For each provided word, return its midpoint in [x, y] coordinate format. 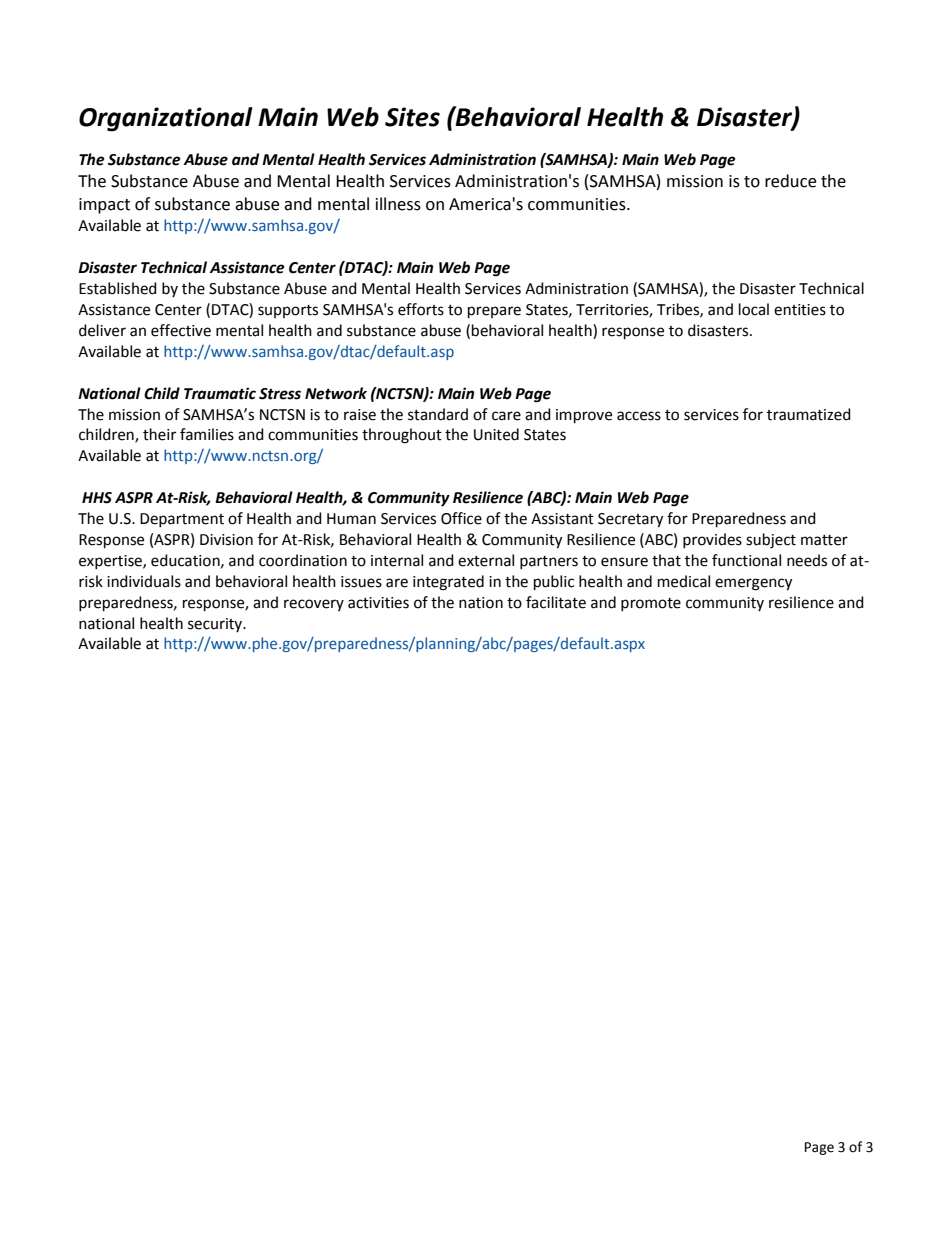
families [207, 434]
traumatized [809, 414]
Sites [412, 117]
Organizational [166, 119]
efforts [421, 309]
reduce [790, 181]
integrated [448, 583]
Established [118, 288]
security [216, 625]
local [754, 309]
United [496, 434]
